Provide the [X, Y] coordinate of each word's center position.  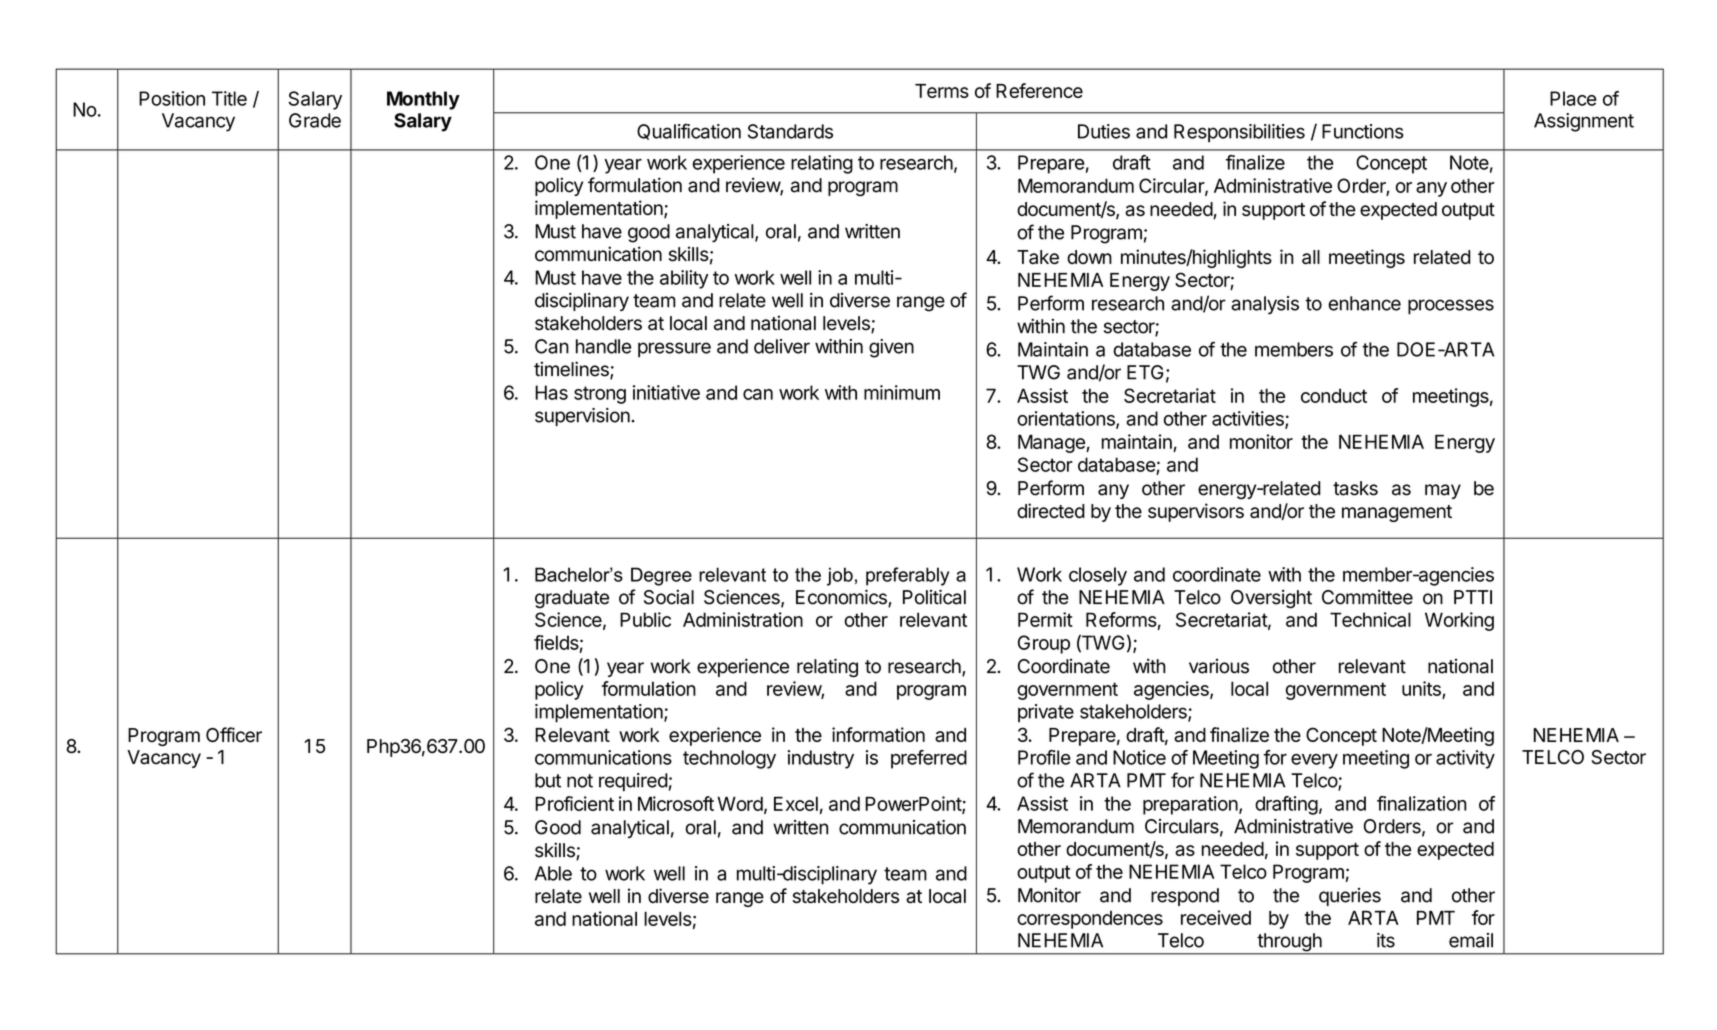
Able [553, 873]
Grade [315, 120]
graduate [572, 599]
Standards [790, 131]
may [1443, 491]
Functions [1363, 131]
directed [1051, 510]
